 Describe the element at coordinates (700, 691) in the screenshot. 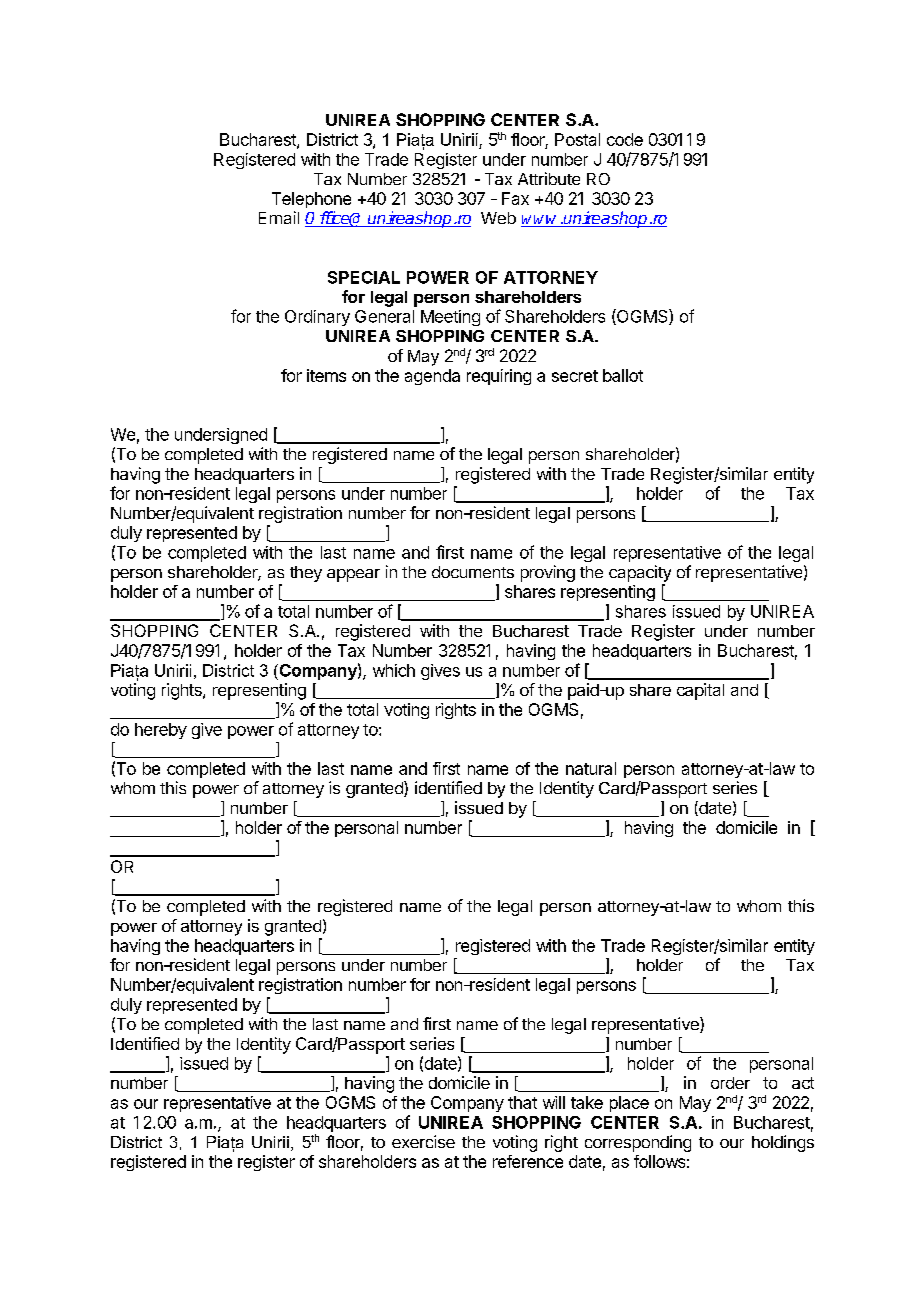

I see `capital` at that location.
